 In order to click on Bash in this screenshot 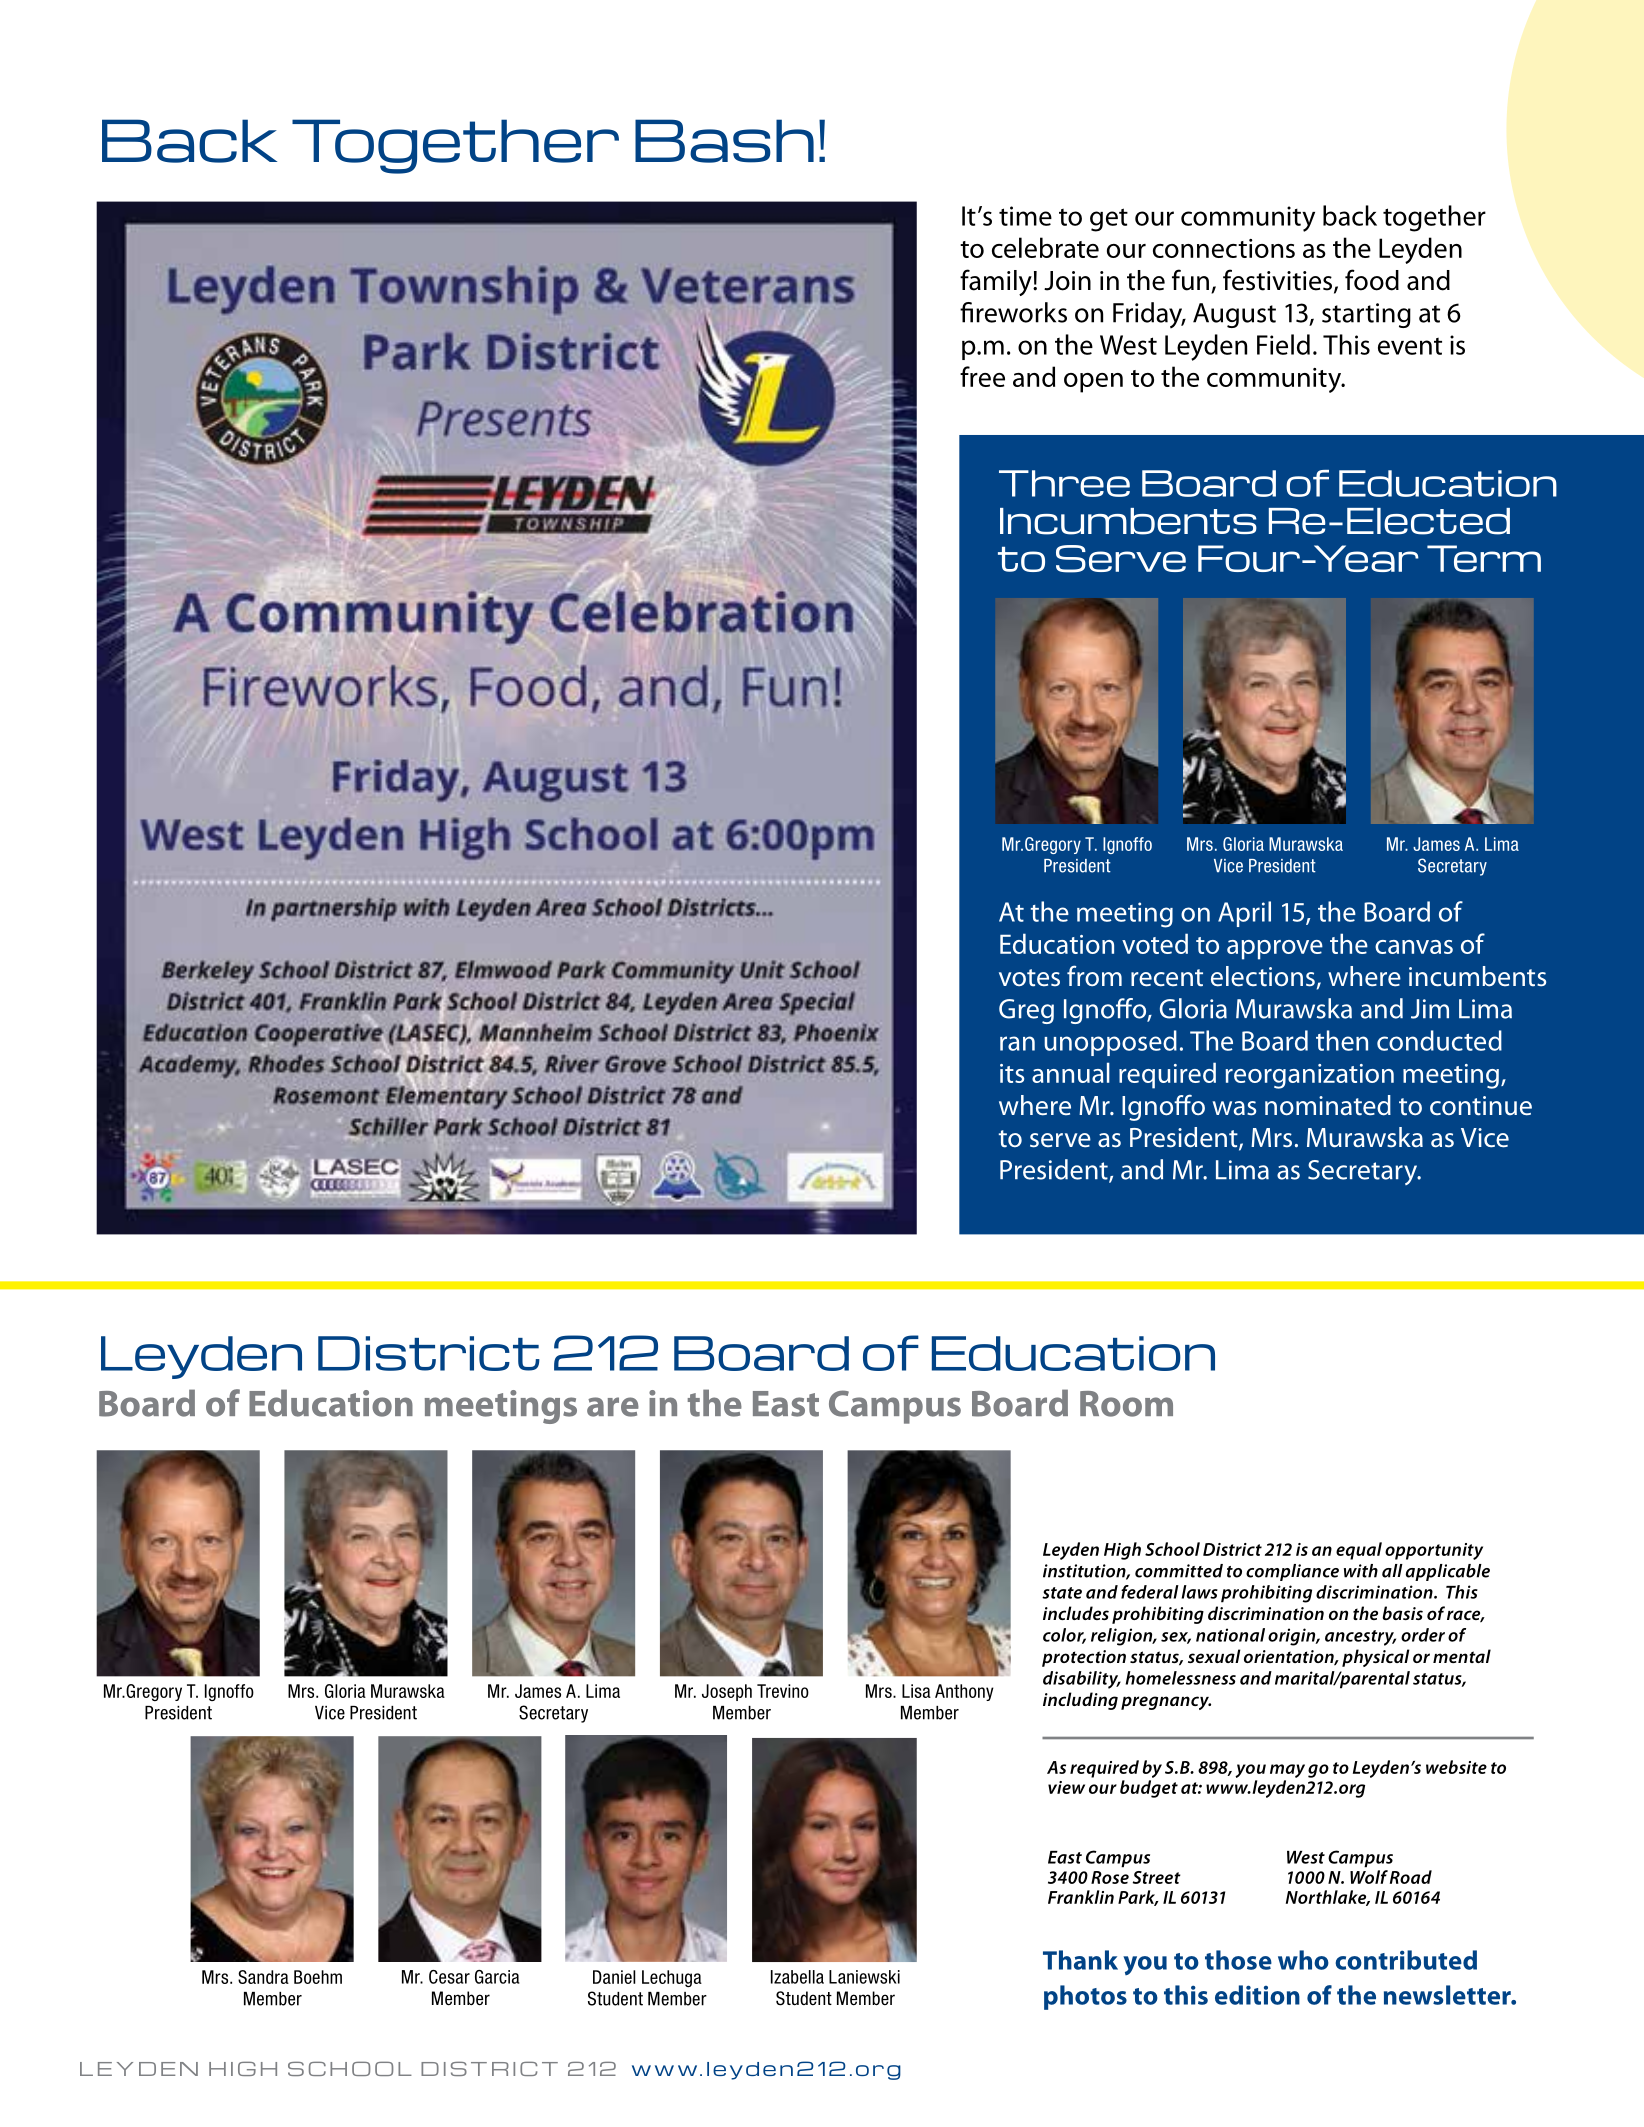, I will do `click(724, 141)`.
